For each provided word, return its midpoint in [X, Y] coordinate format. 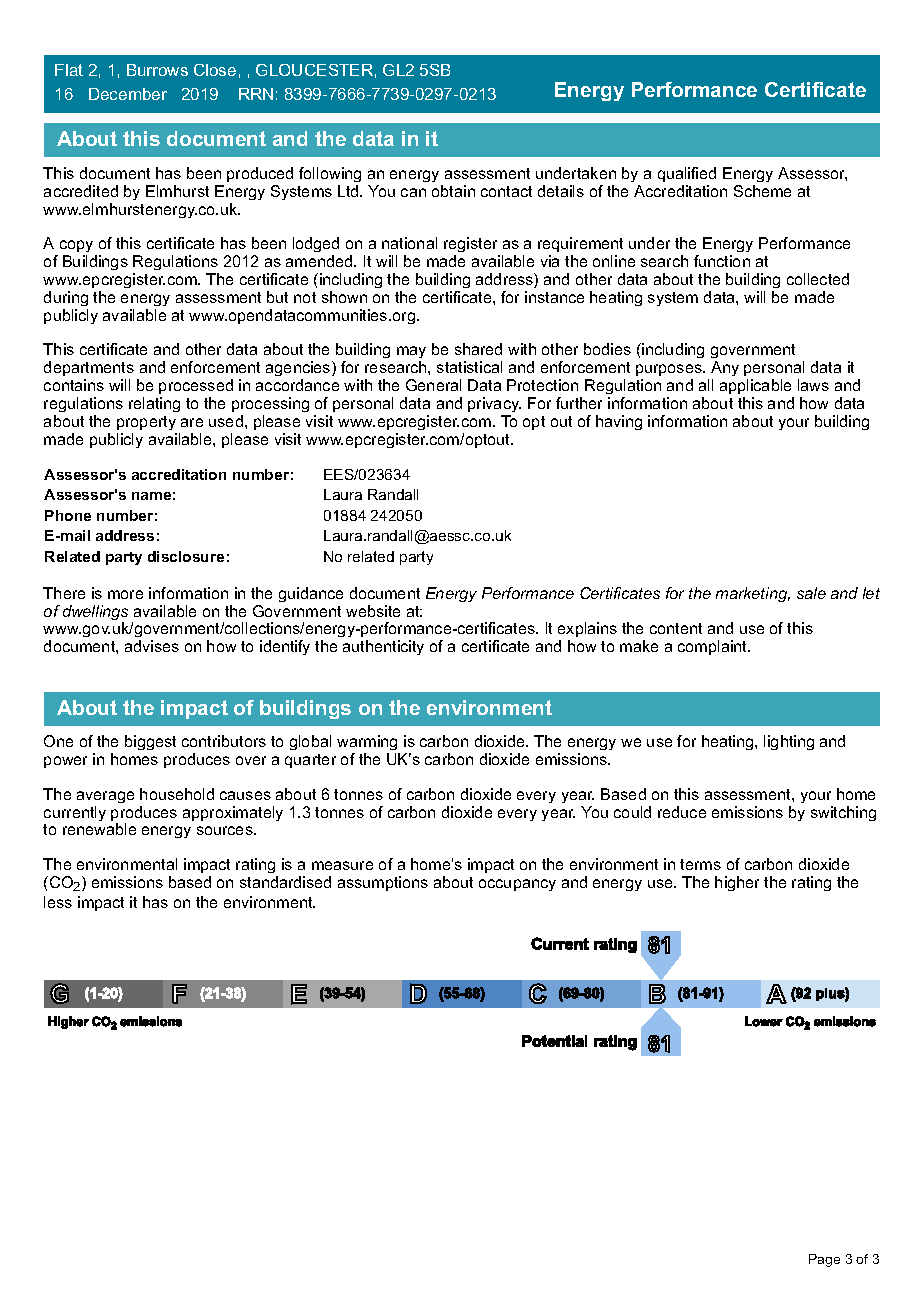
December [128, 94]
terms [700, 864]
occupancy [517, 885]
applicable [755, 386]
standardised [285, 882]
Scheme [762, 191]
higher [737, 883]
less [58, 902]
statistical [469, 367]
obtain [453, 191]
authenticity [383, 647]
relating [154, 404]
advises [152, 646]
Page [824, 1260]
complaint [714, 647]
